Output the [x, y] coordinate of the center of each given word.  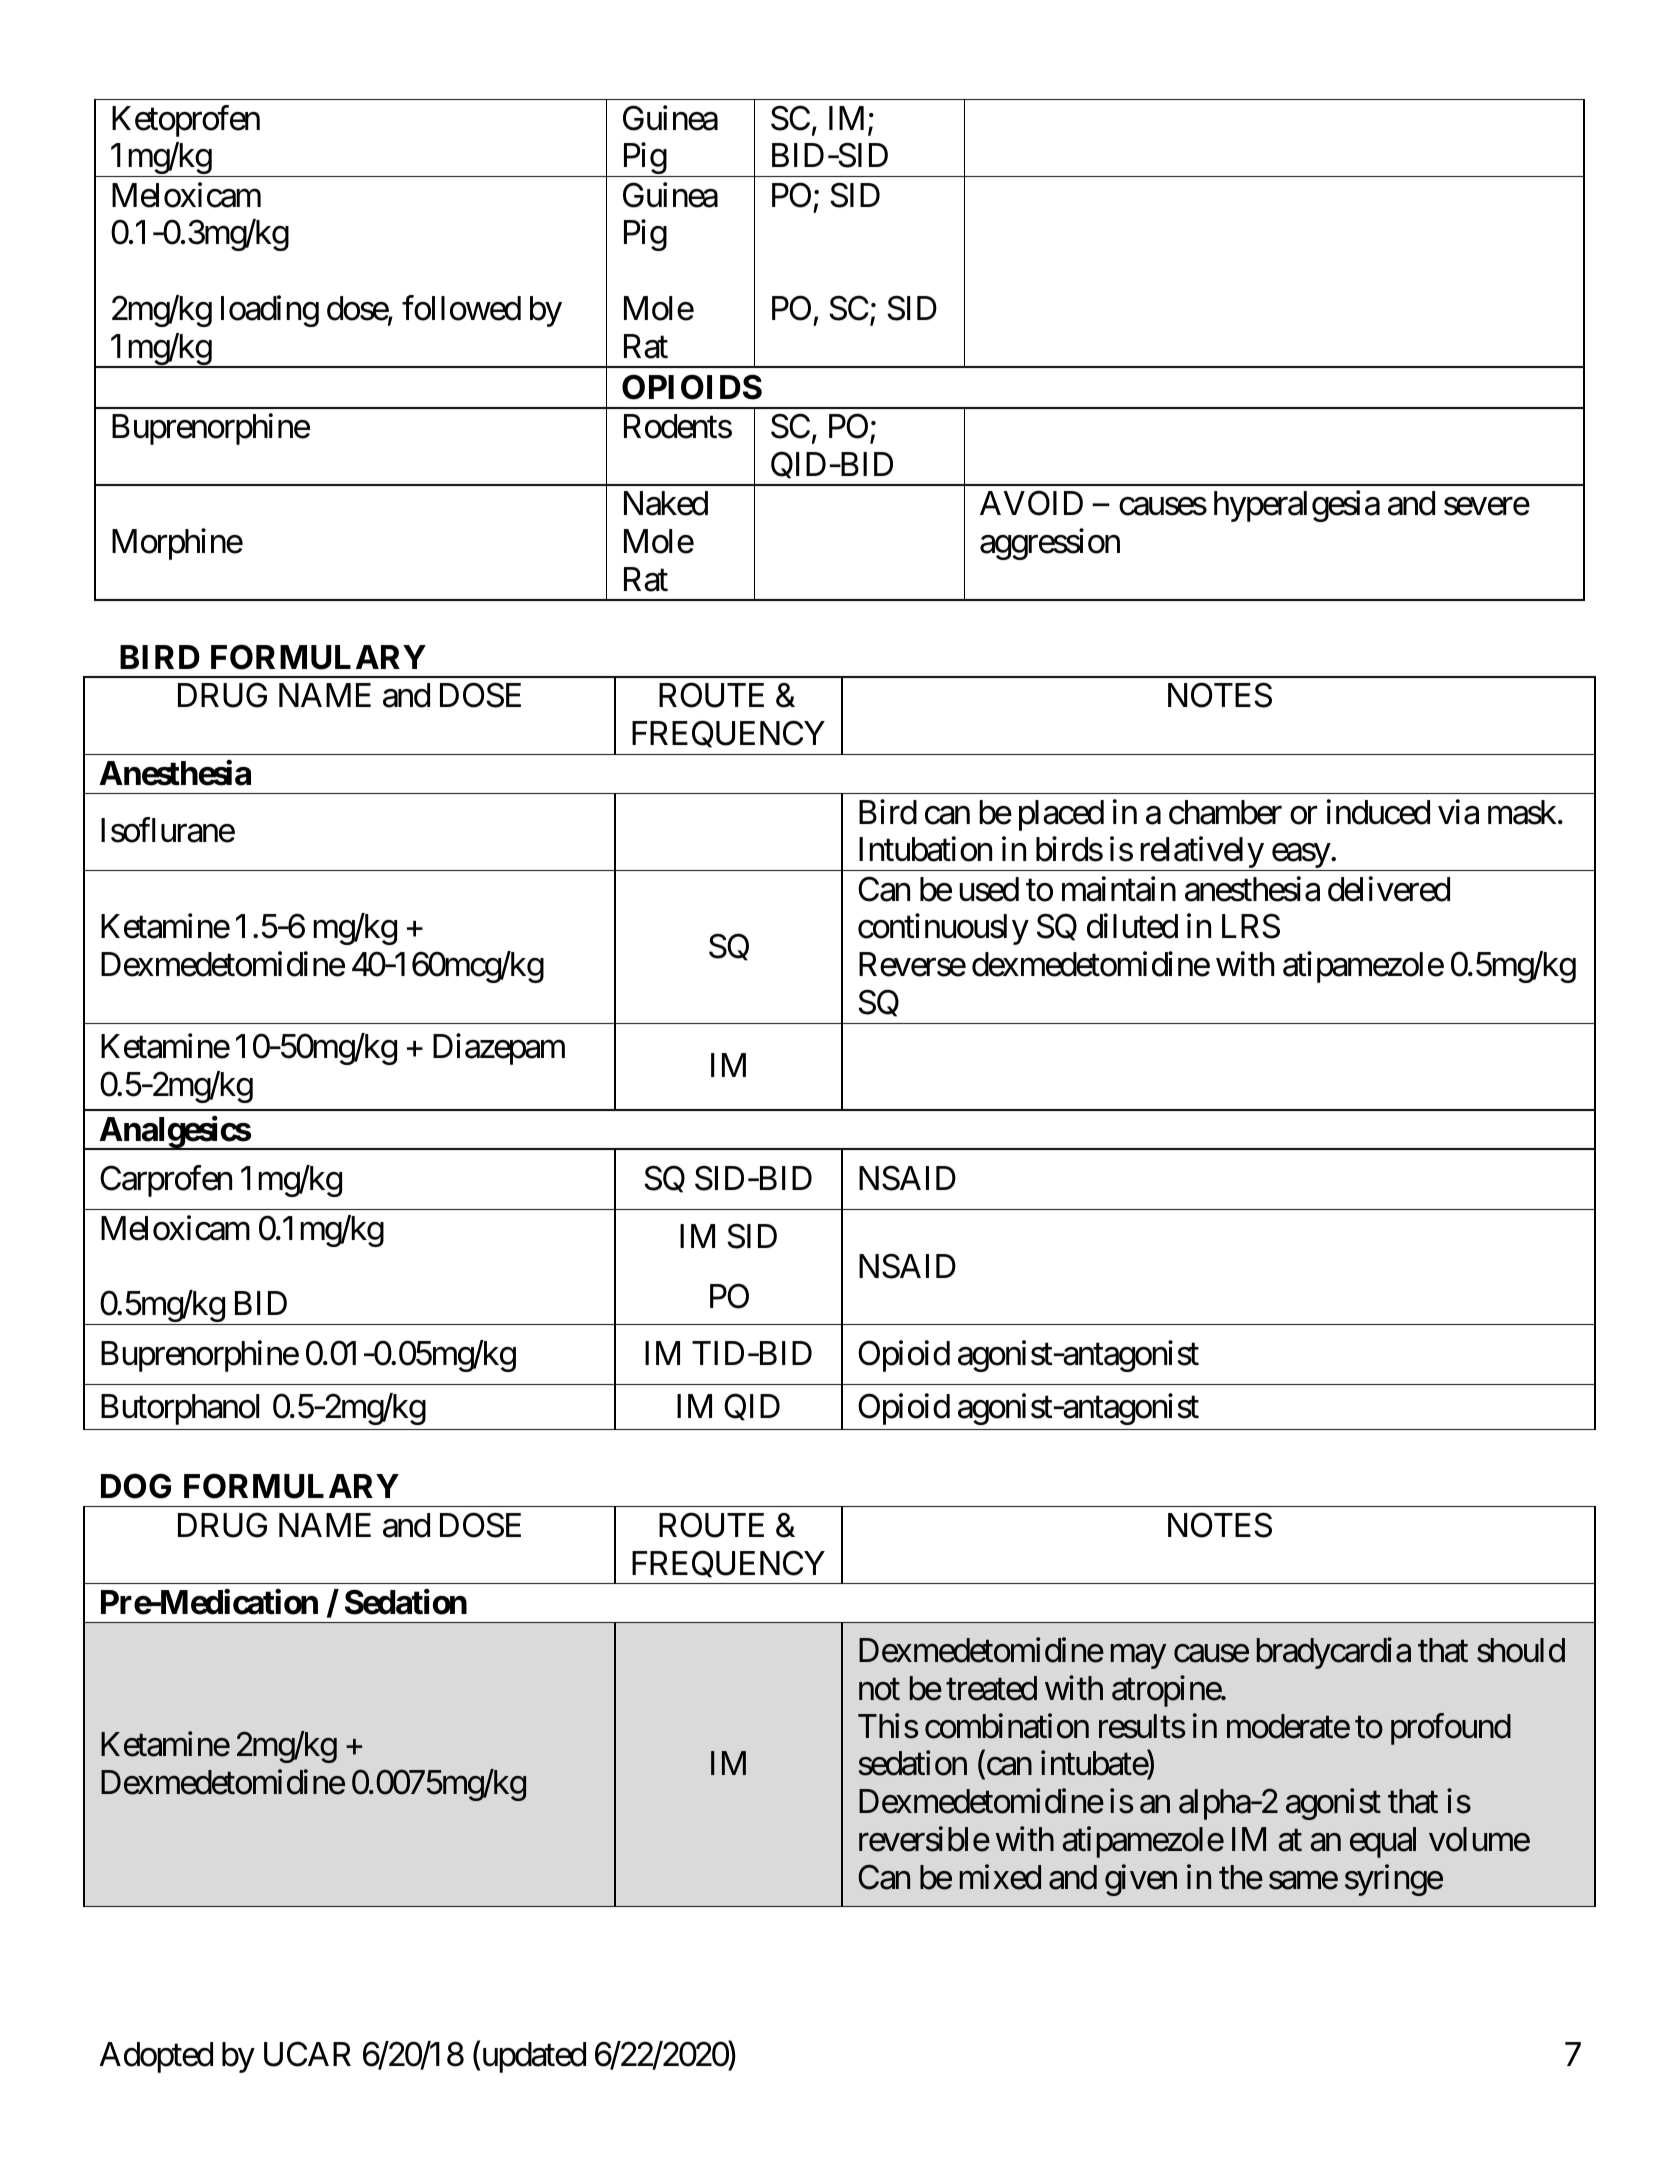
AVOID [1031, 503]
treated [991, 1688]
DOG [136, 1486]
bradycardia [1334, 1653]
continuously [943, 929]
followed [461, 308]
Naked [666, 503]
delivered [1389, 889]
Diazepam [499, 1049]
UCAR [307, 2054]
